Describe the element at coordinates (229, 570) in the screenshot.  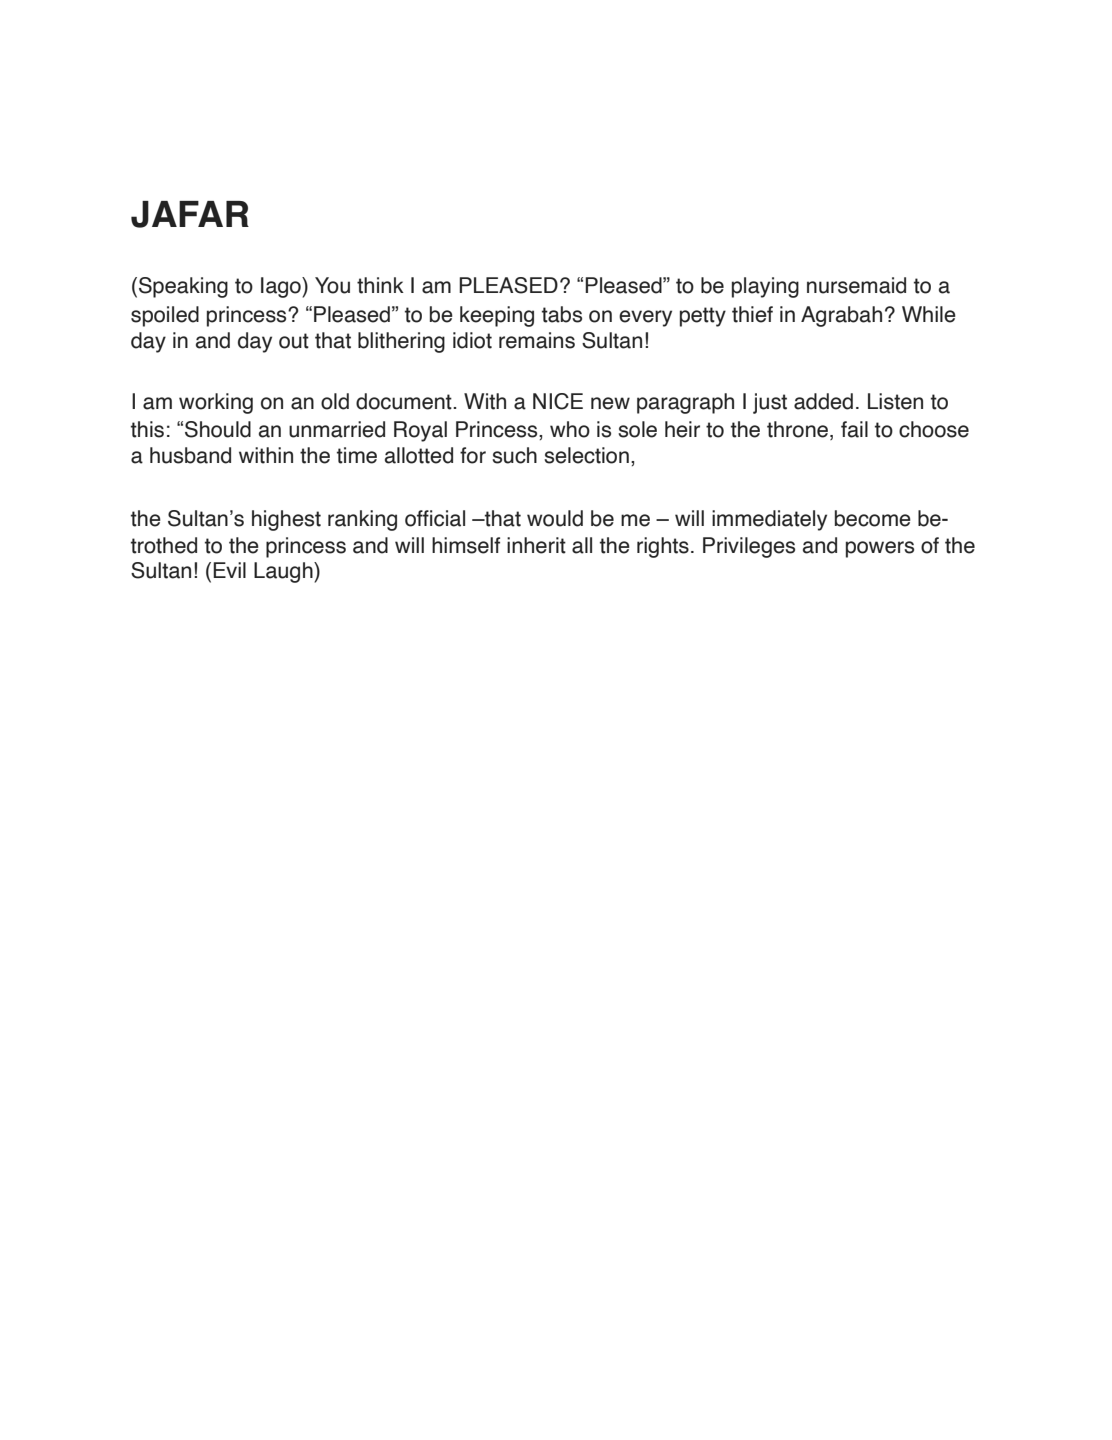
I see `Evil` at that location.
